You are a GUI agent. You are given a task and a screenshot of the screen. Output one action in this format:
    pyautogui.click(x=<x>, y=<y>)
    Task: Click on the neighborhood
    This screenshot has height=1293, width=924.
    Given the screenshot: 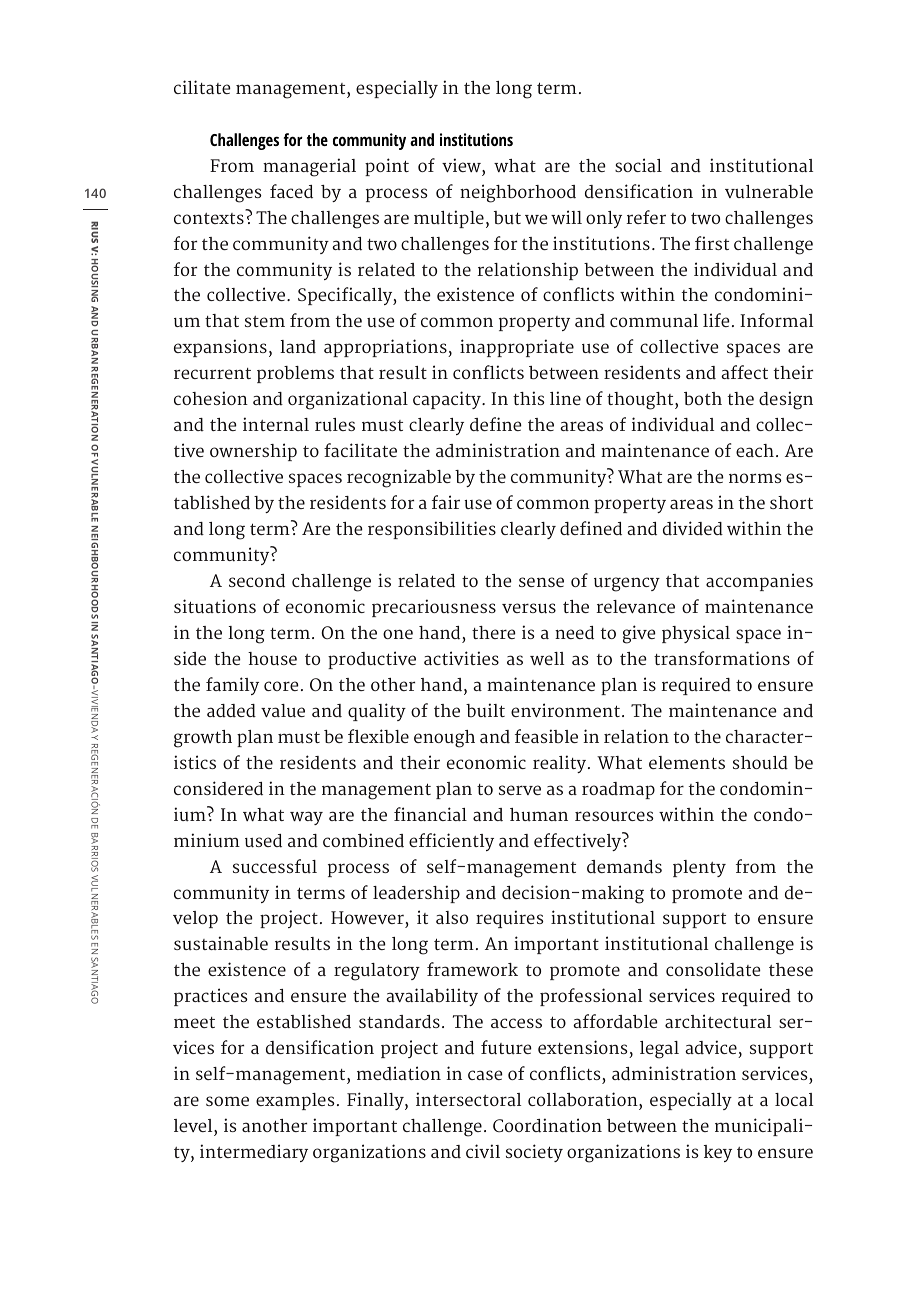 What is the action you would take?
    pyautogui.click(x=518, y=193)
